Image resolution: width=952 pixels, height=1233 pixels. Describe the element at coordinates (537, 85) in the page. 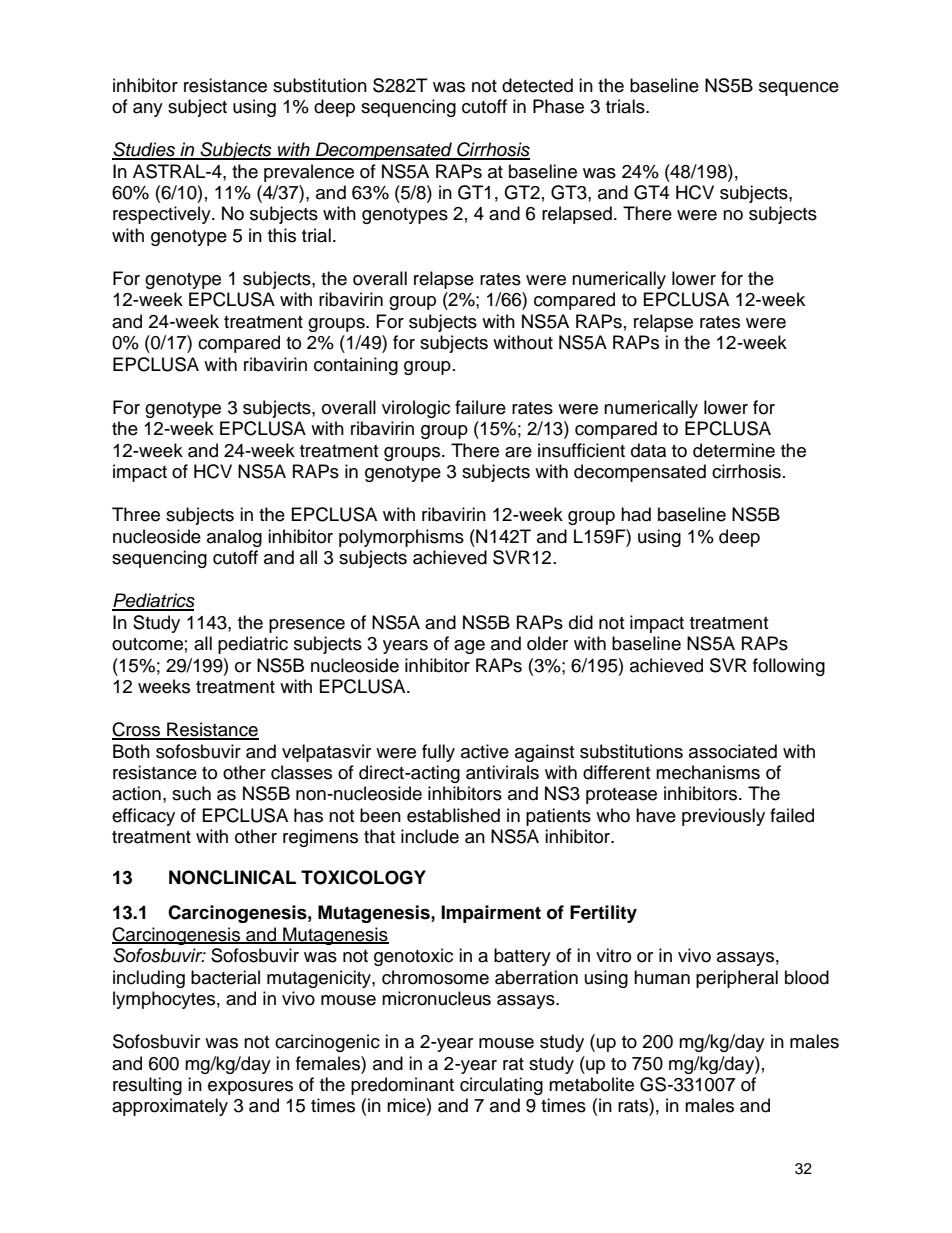

I see `detected` at that location.
